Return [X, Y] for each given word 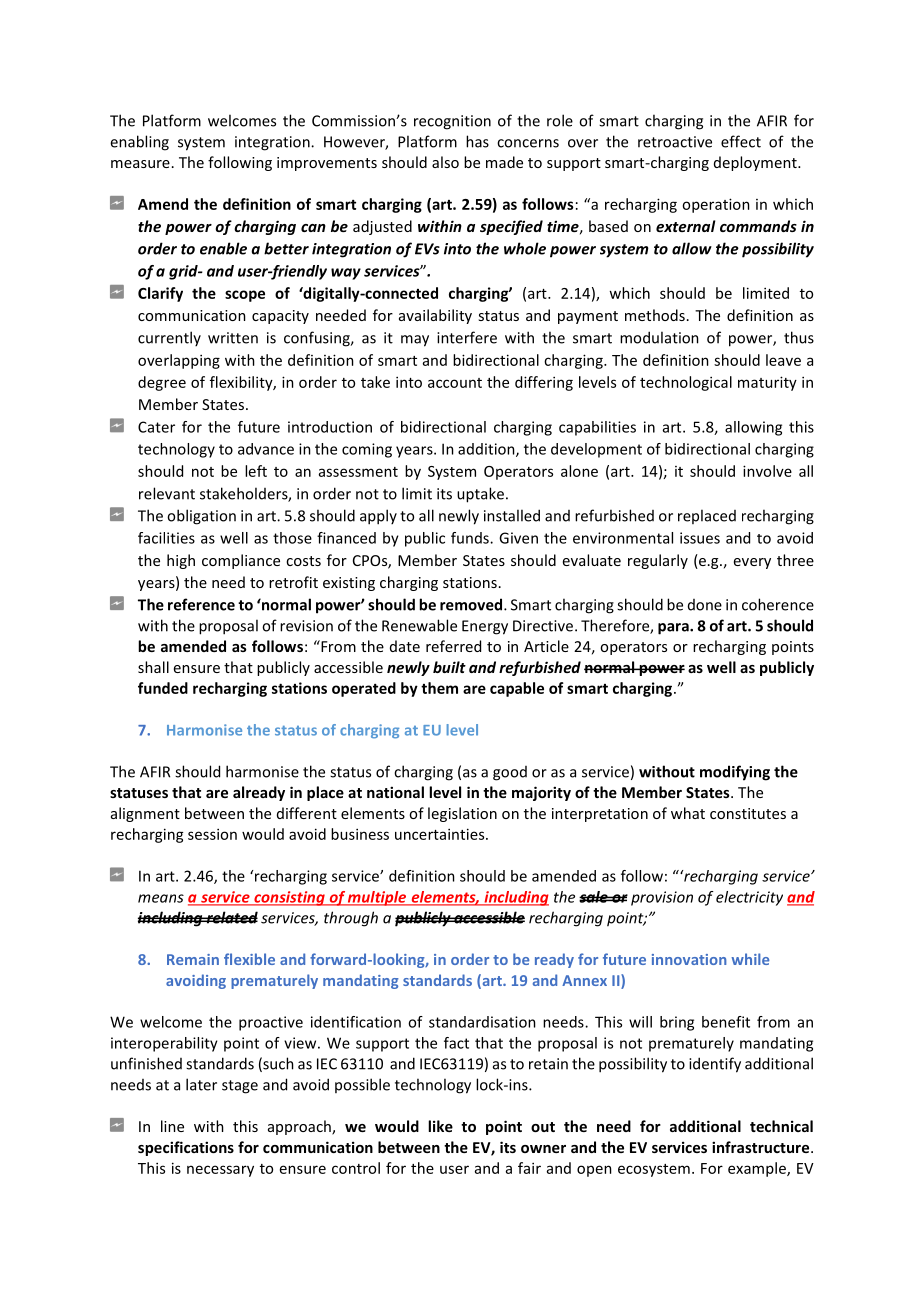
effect [741, 141]
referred [453, 646]
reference [201, 604]
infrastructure [762, 1147]
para [674, 629]
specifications [186, 1148]
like [440, 1126]
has [477, 141]
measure [140, 164]
